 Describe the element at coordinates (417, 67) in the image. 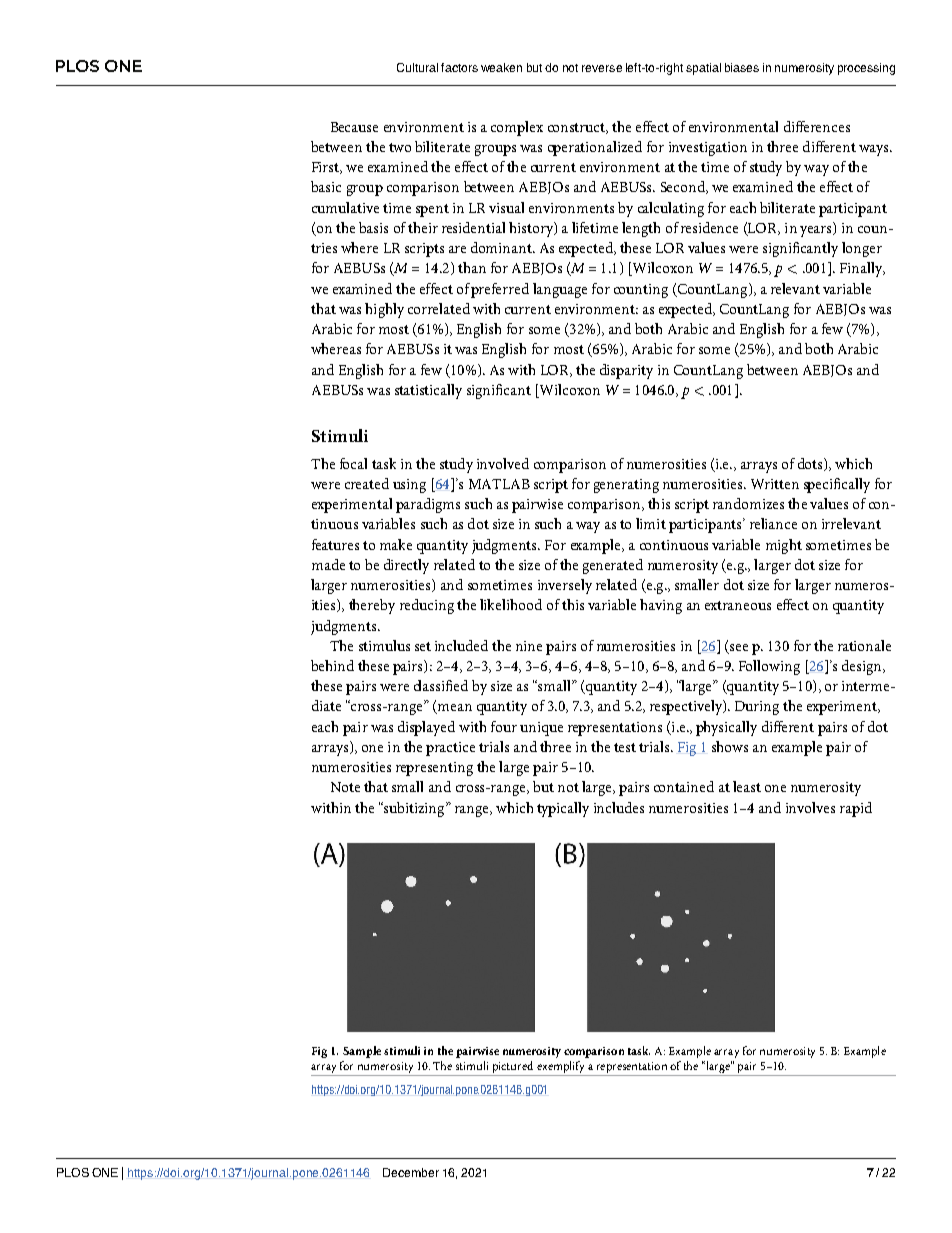

I see `Cultural` at that location.
